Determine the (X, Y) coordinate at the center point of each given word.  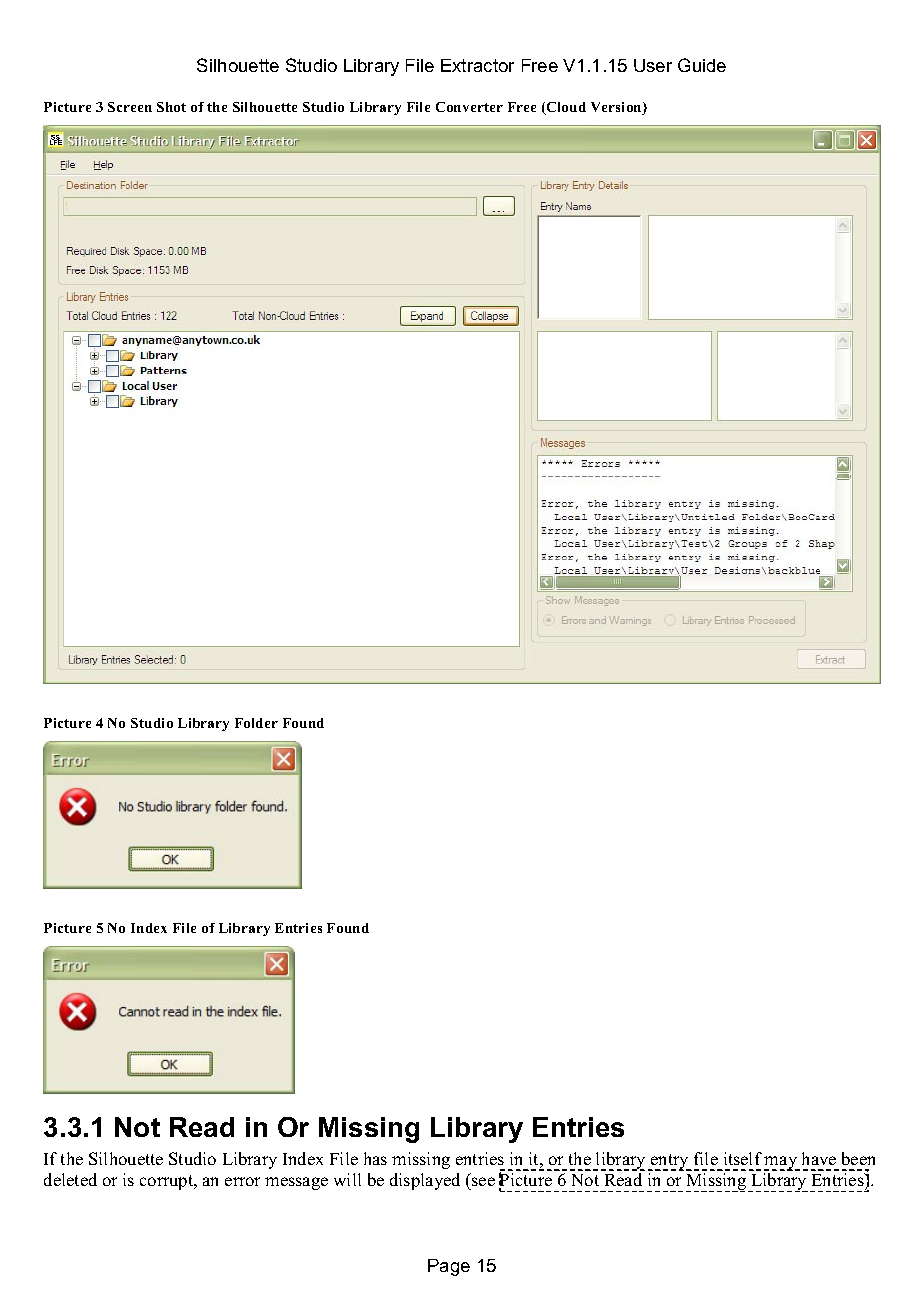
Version (617, 108)
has (375, 1158)
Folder (256, 723)
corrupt (168, 1182)
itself (743, 1158)
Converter (469, 107)
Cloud (565, 108)
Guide (702, 65)
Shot (171, 107)
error (242, 1181)
